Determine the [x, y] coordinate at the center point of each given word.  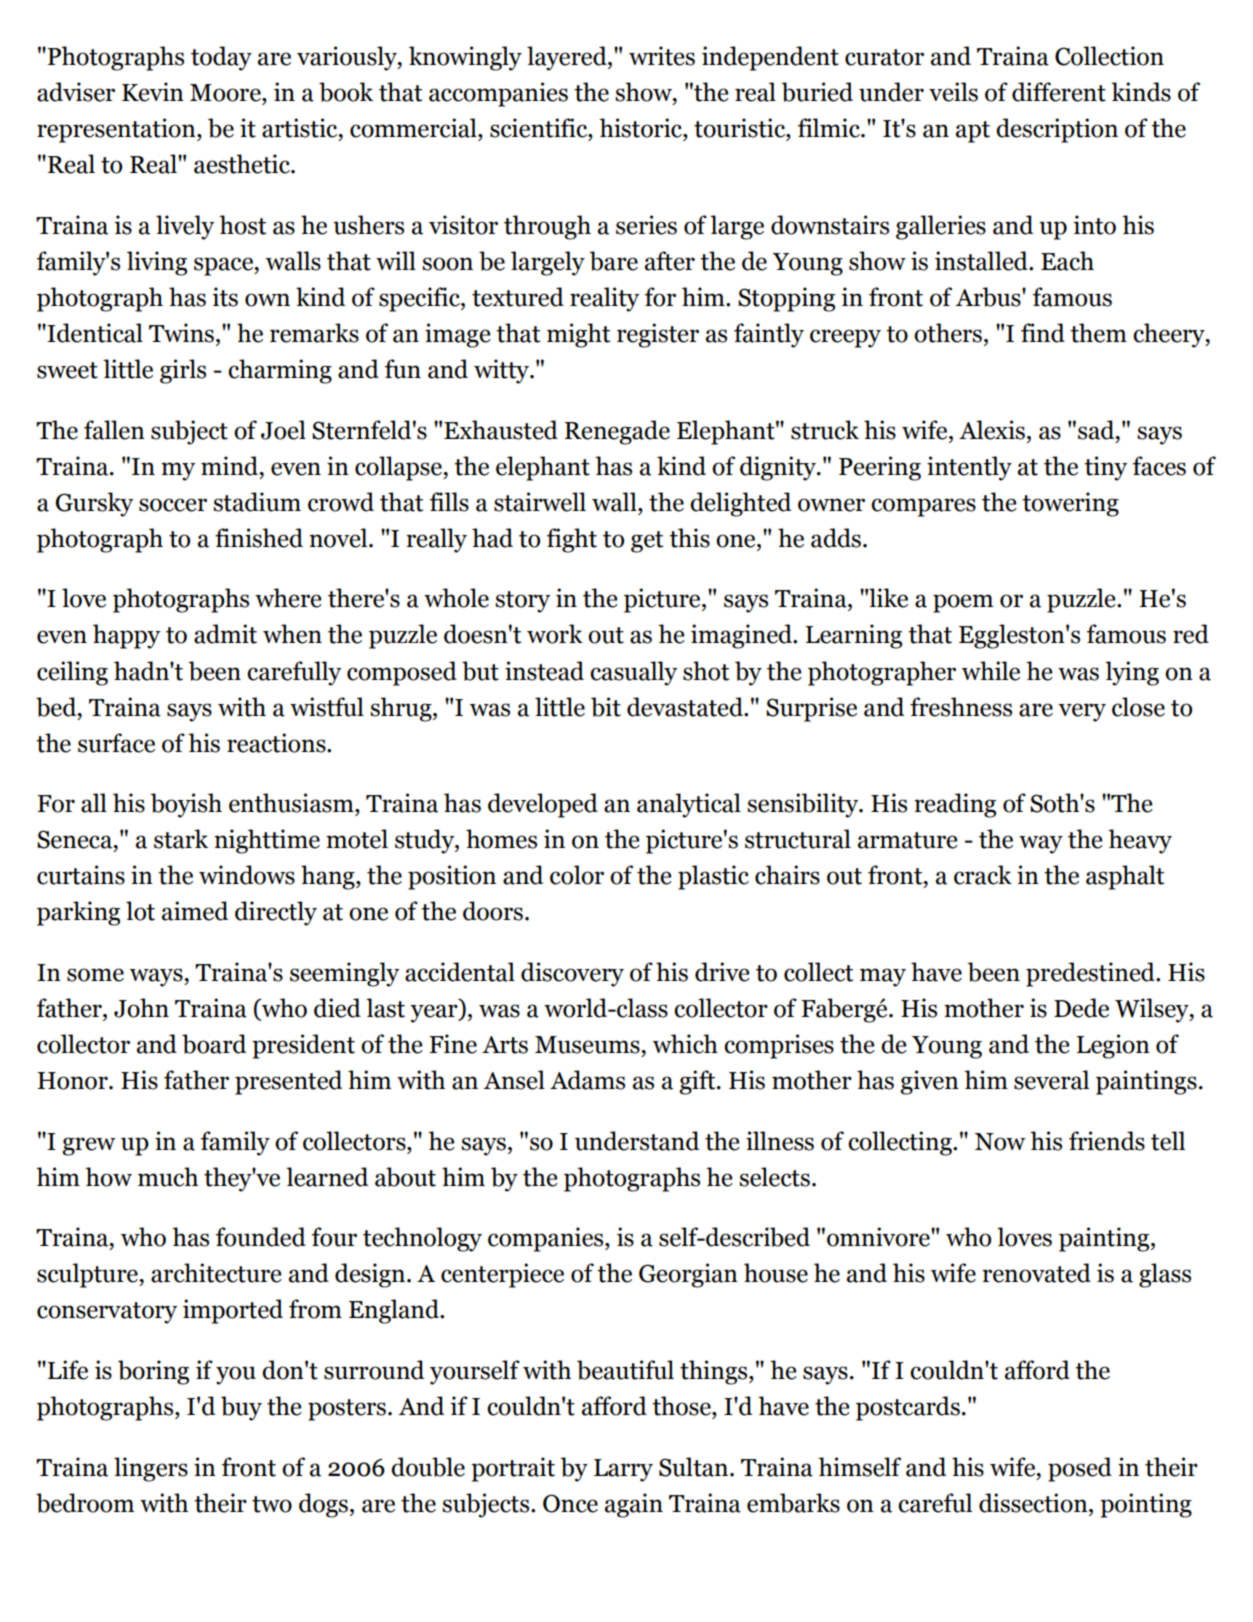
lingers [151, 1469]
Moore [226, 93]
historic [641, 128]
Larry [623, 1470]
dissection [1034, 1503]
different [1059, 92]
